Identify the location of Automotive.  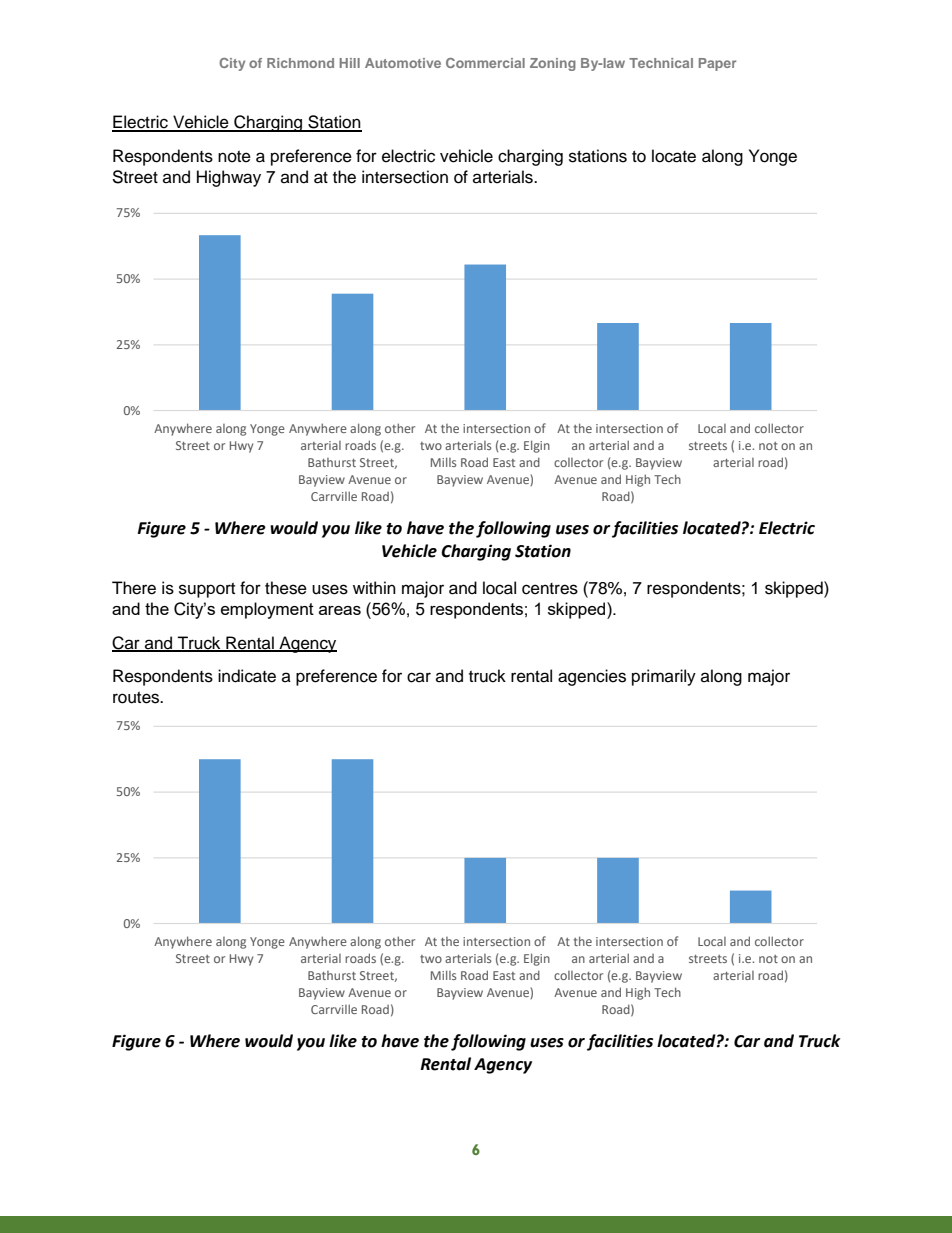
(403, 63).
